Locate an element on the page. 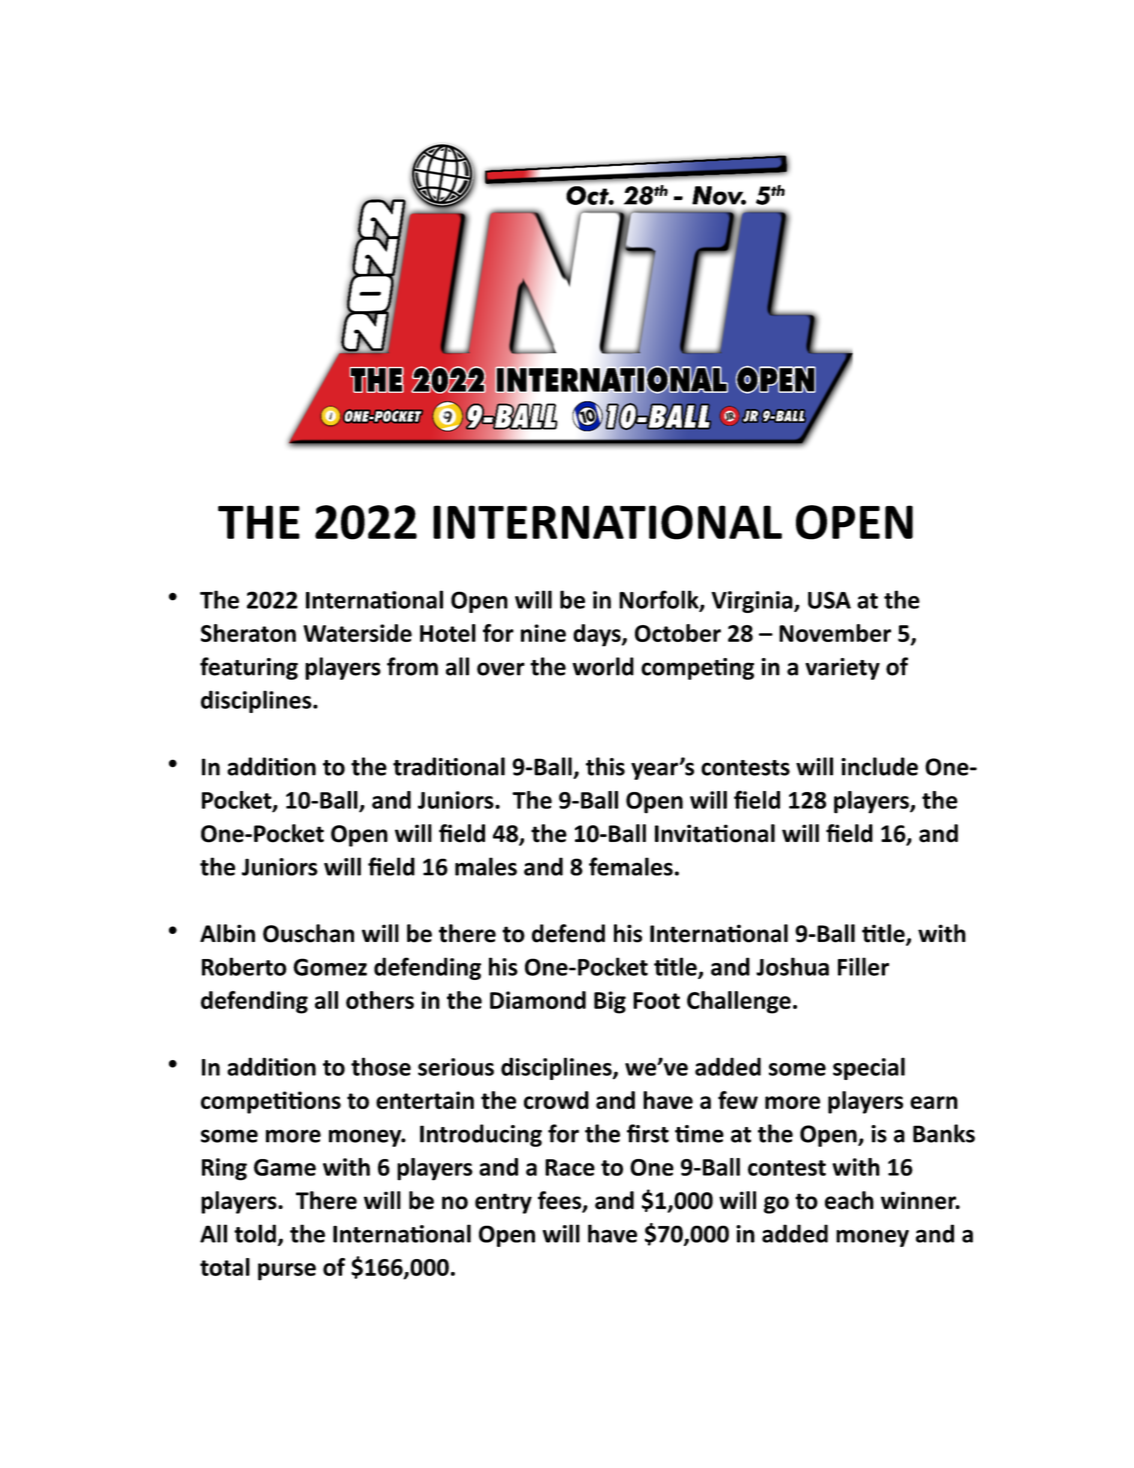 The width and height of the document is (1134, 1468). Gomez is located at coordinates (330, 967).
